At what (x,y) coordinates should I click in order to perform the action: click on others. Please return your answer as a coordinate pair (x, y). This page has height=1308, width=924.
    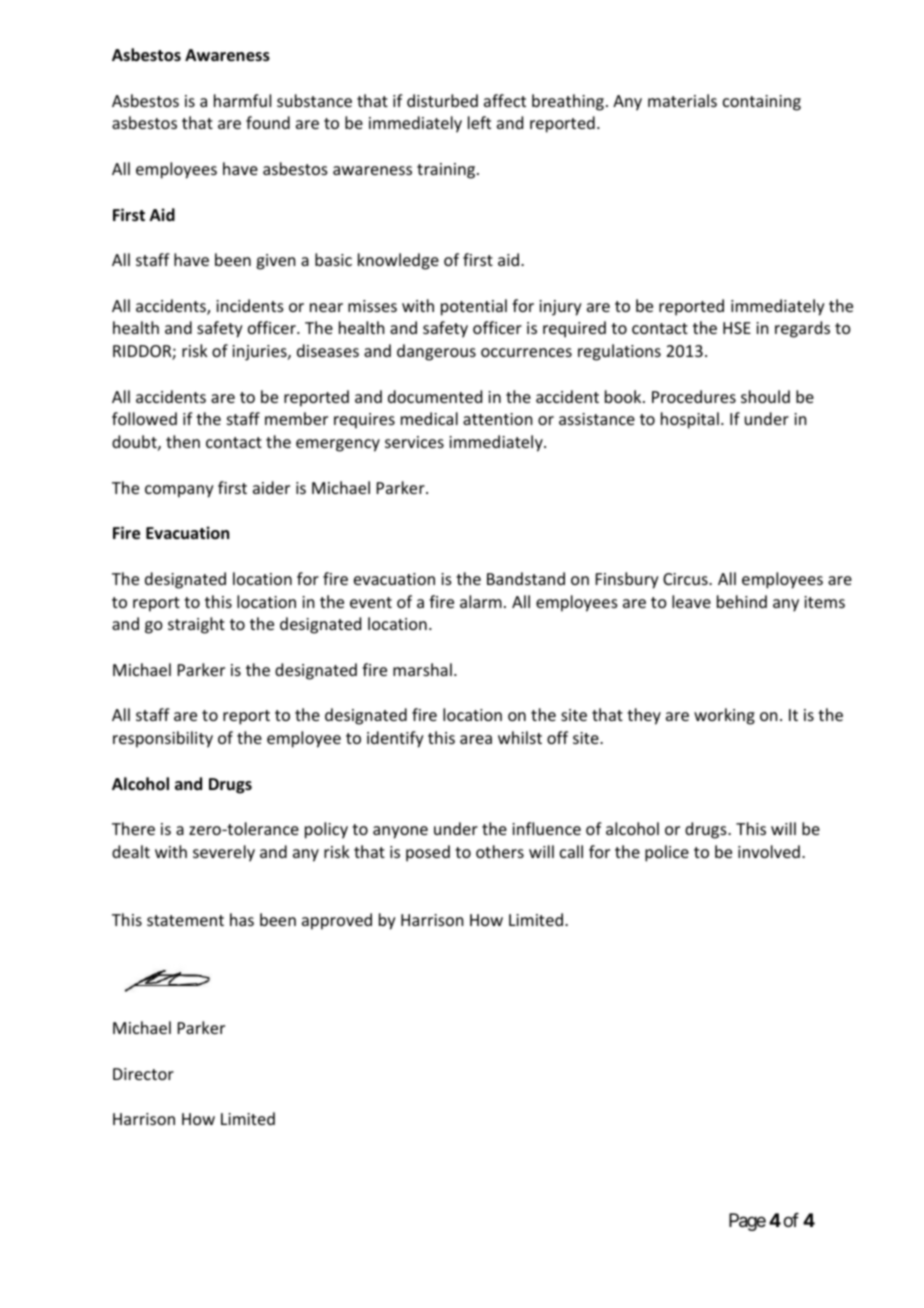
    Looking at the image, I should click on (500, 851).
